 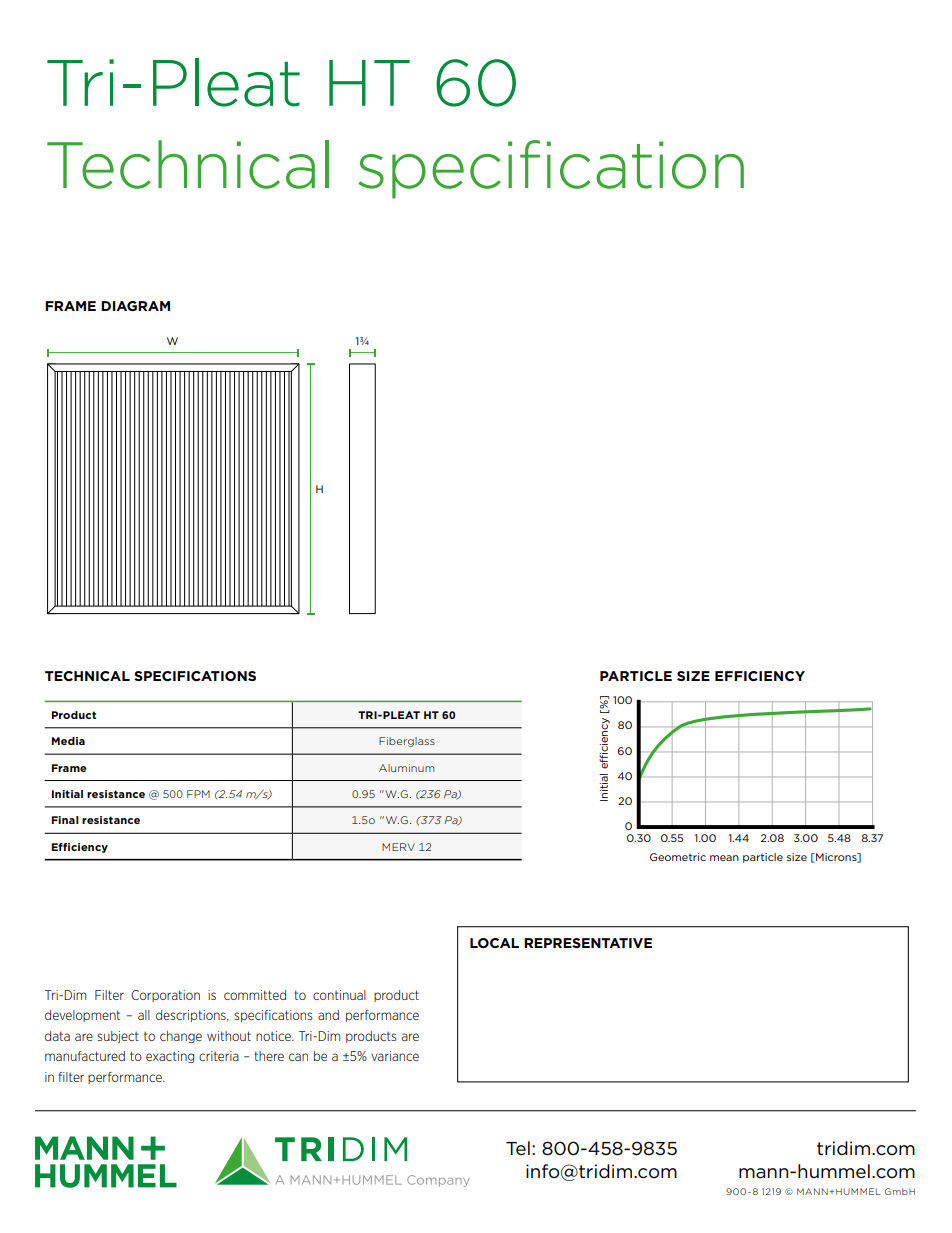 What do you see at coordinates (170, 1057) in the screenshot?
I see `exacting` at bounding box center [170, 1057].
